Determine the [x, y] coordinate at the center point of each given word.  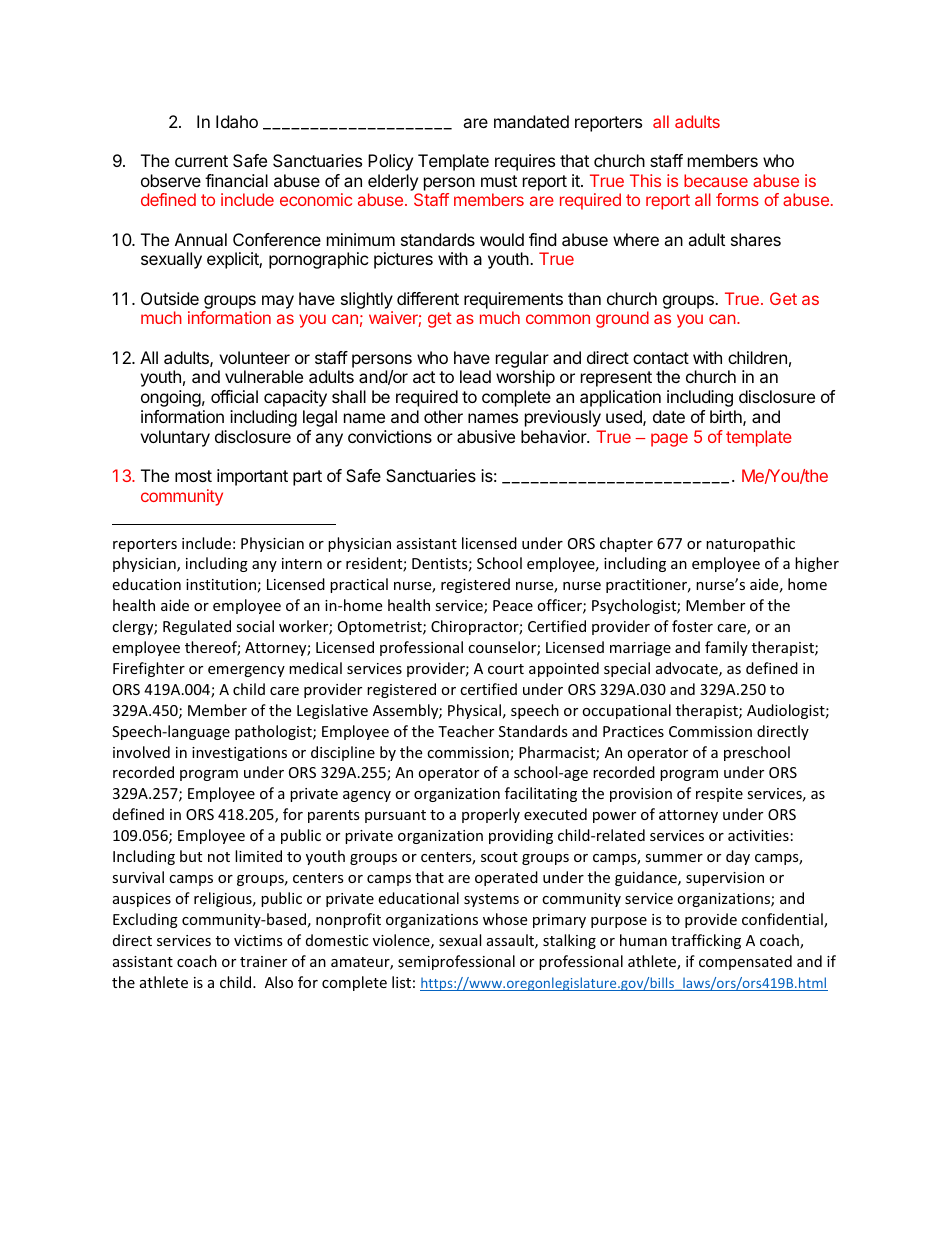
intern [302, 563]
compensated [745, 962]
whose [505, 919]
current [201, 161]
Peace [513, 605]
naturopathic [750, 544]
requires [525, 162]
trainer [263, 961]
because [716, 180]
